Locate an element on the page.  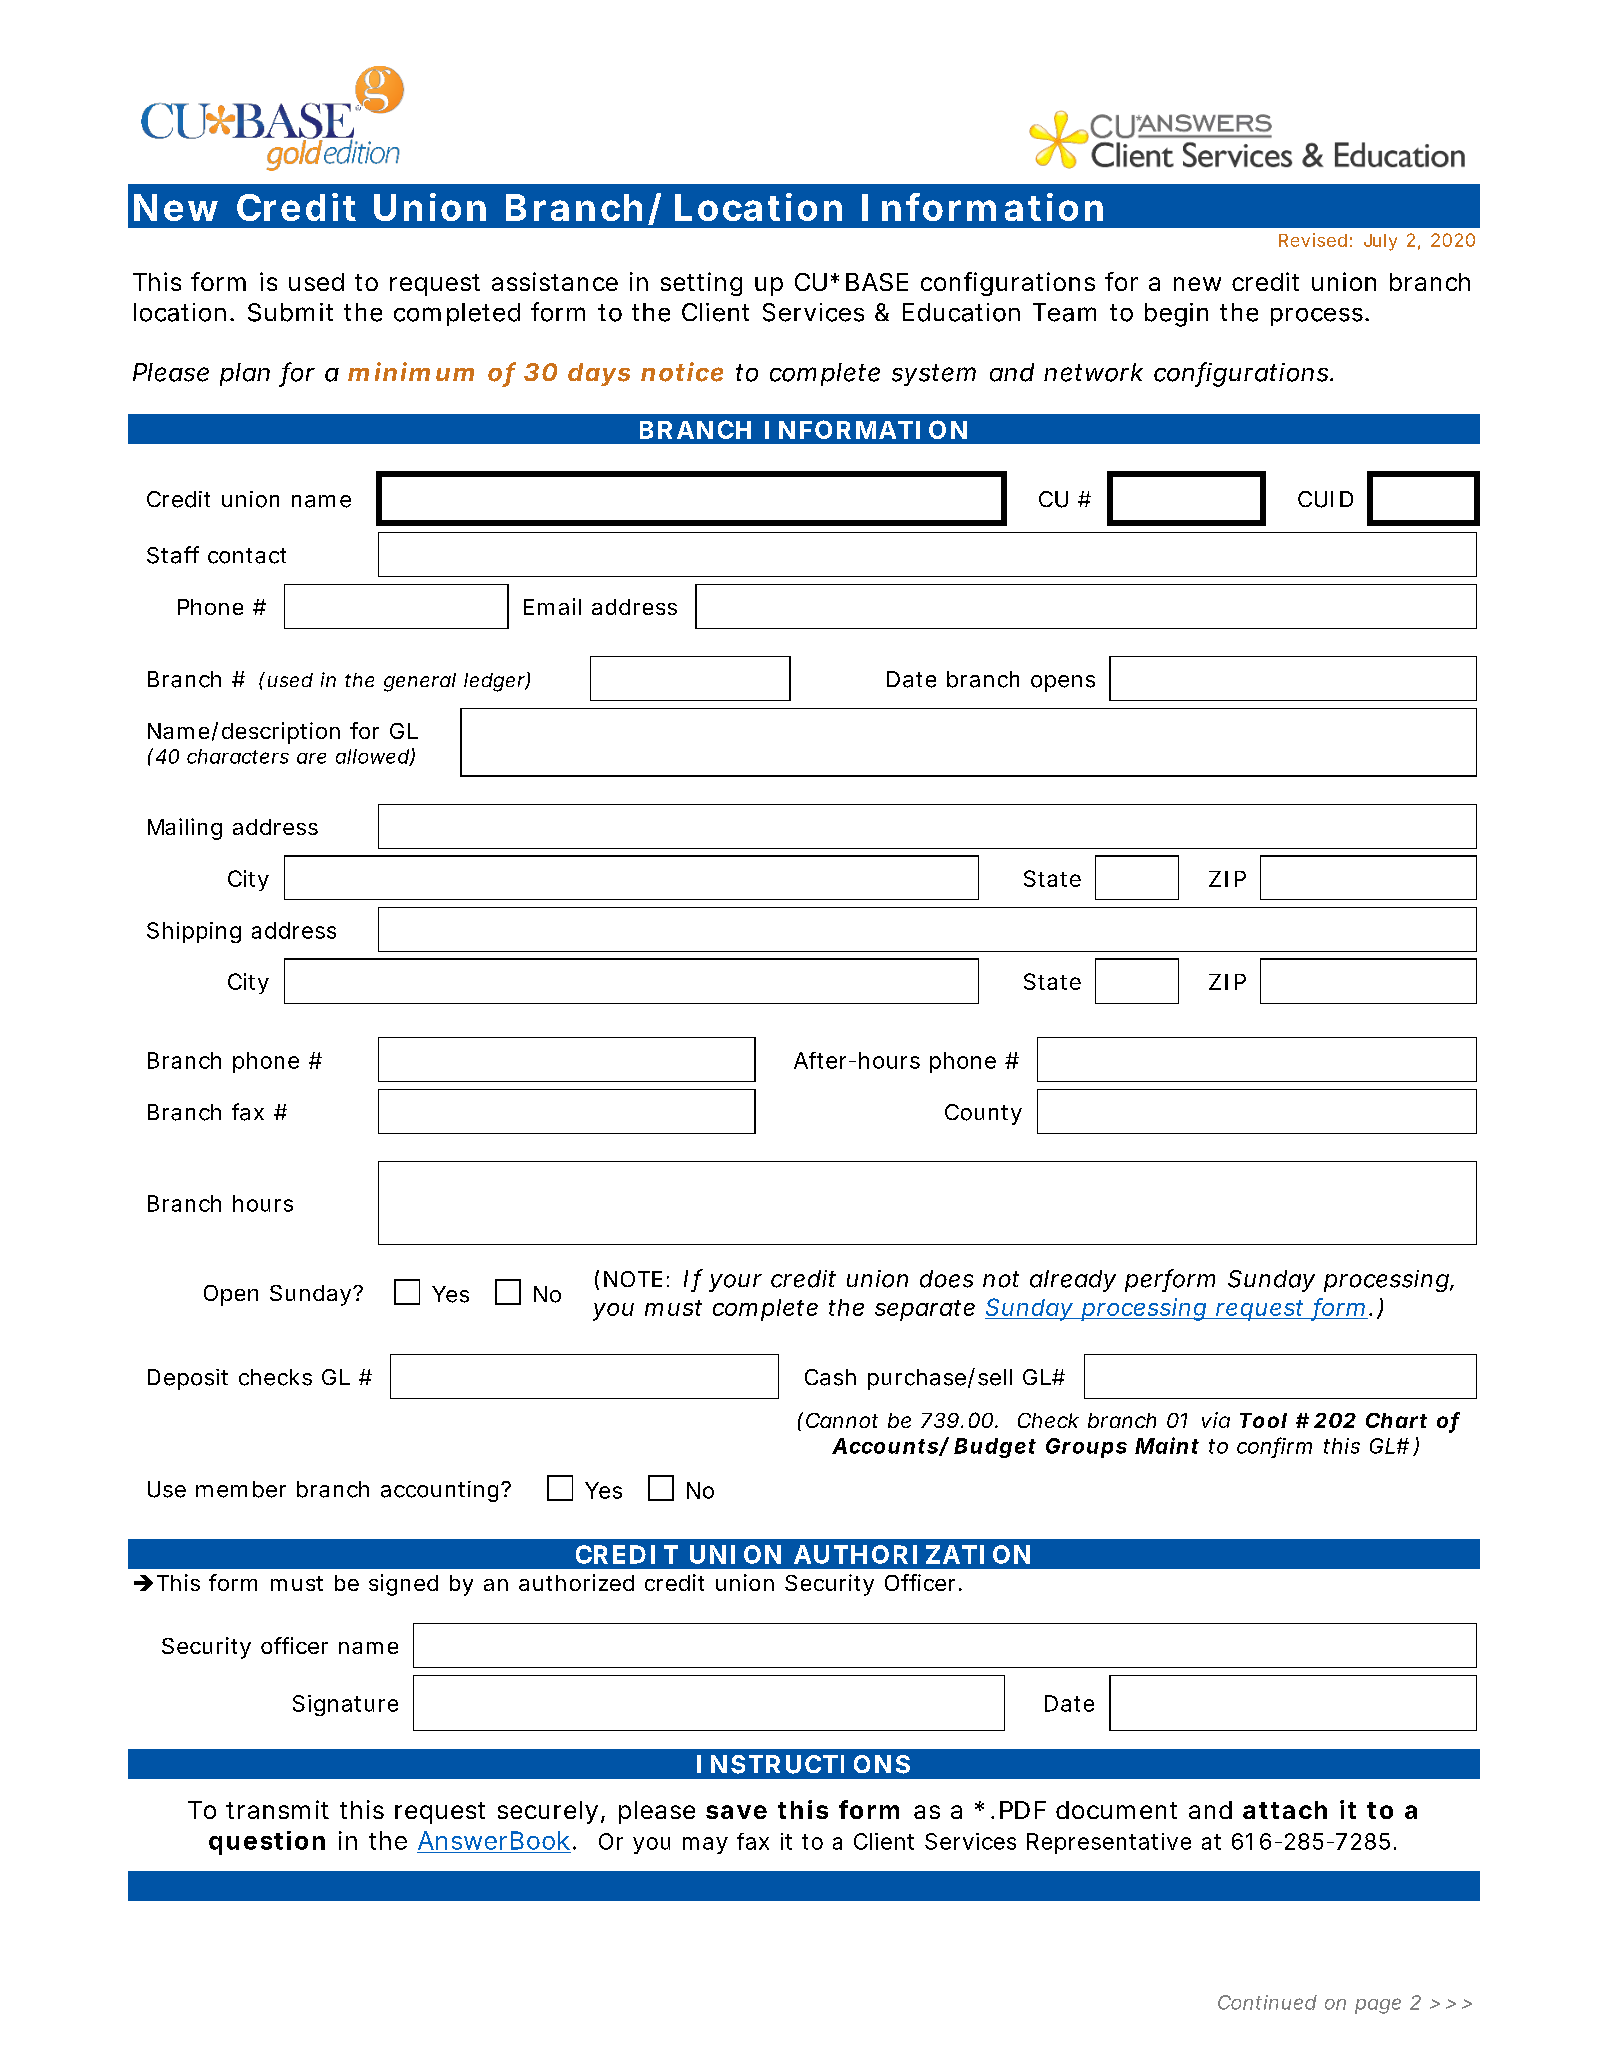
already is located at coordinates (1073, 1281).
